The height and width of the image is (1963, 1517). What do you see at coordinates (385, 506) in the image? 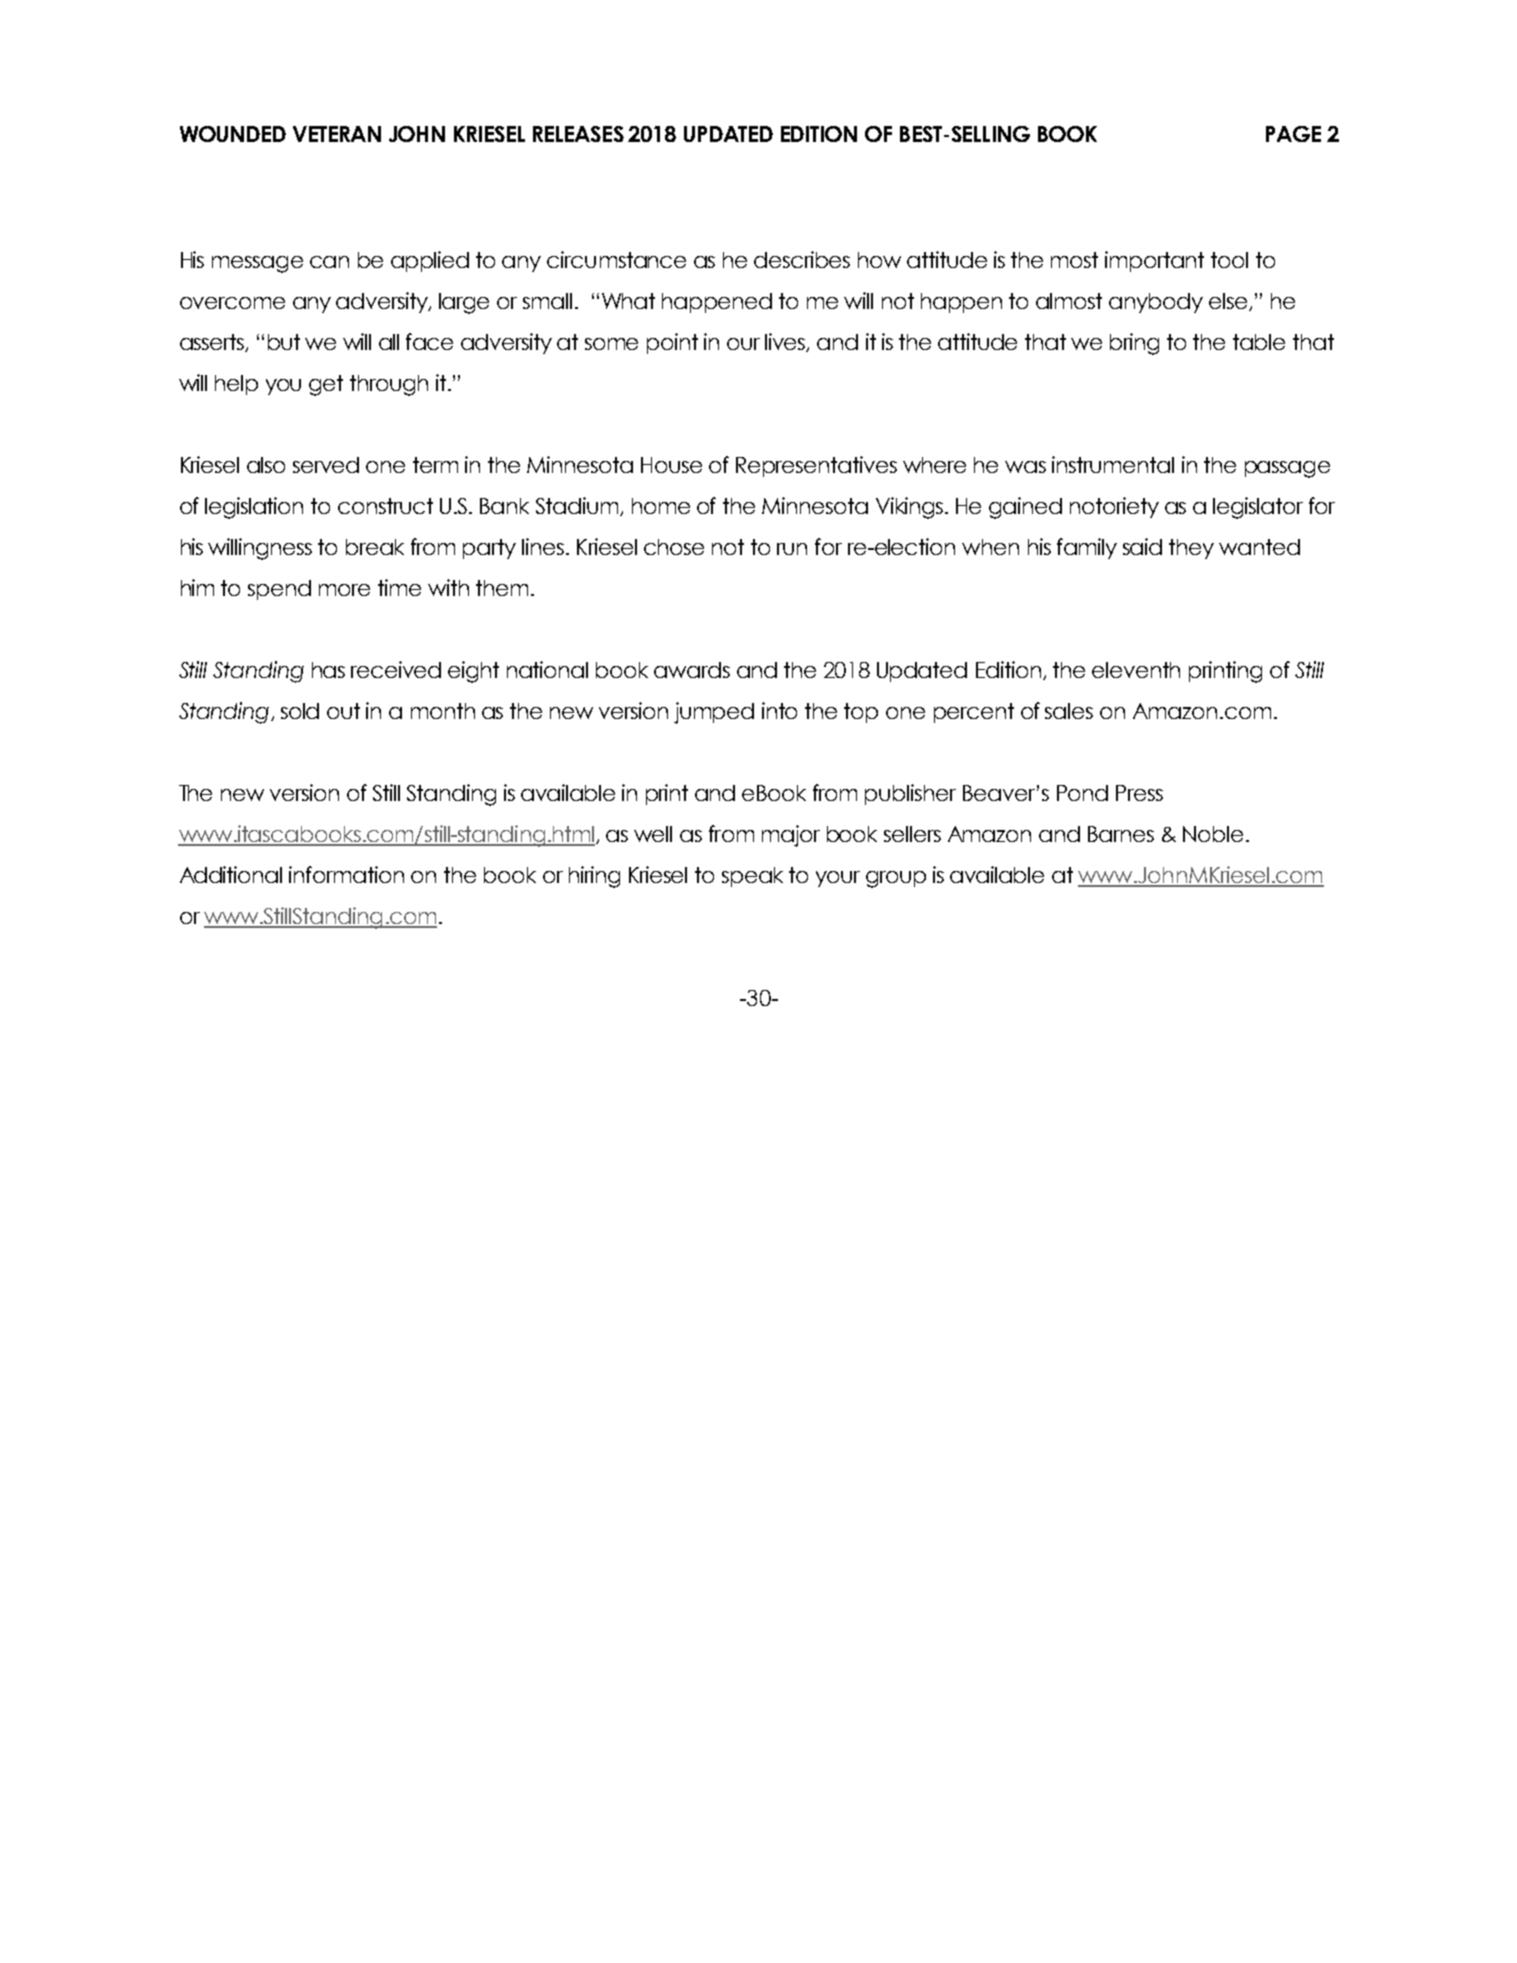
I see `construct` at bounding box center [385, 506].
